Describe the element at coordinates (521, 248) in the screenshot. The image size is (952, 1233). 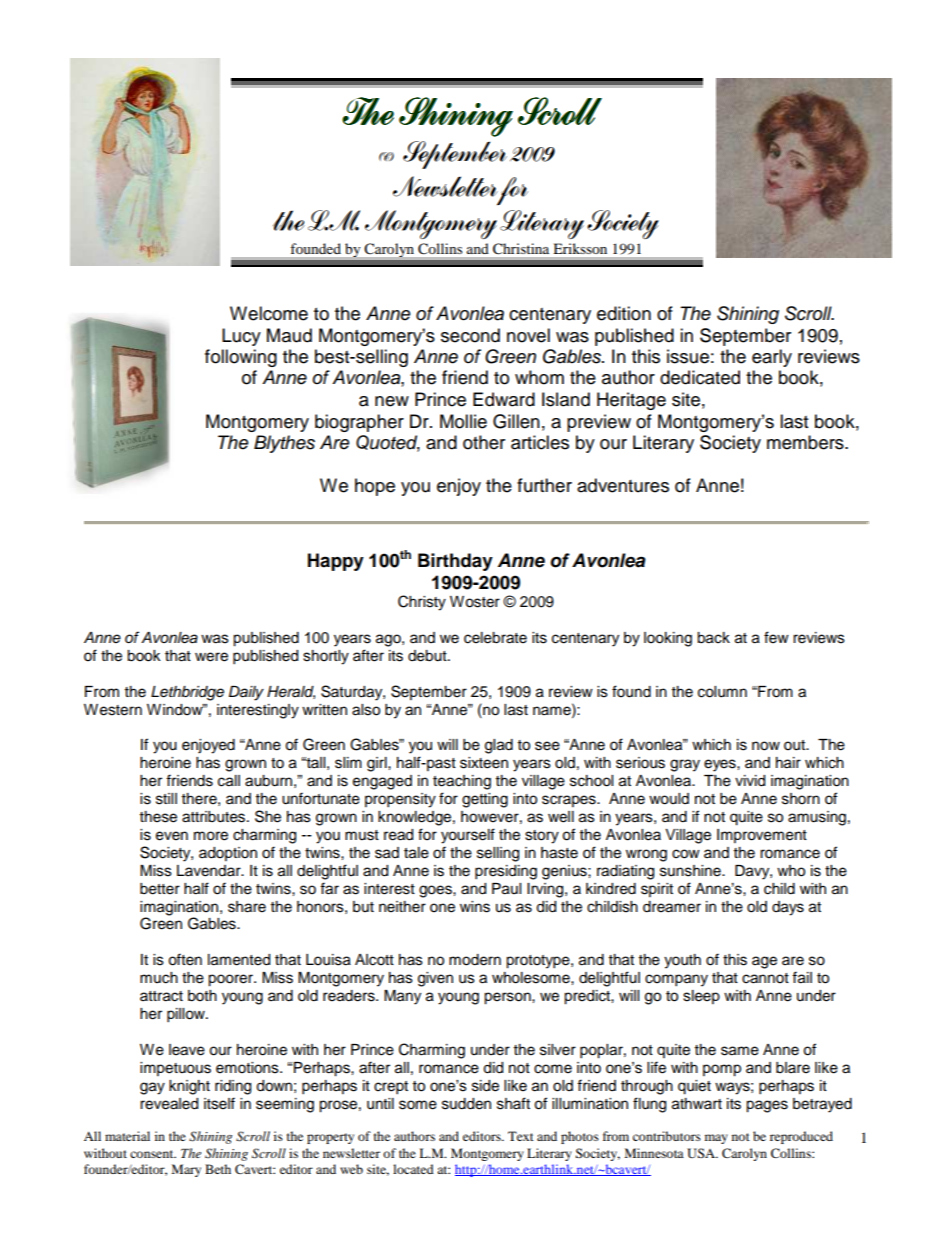
I see `Christina` at that location.
